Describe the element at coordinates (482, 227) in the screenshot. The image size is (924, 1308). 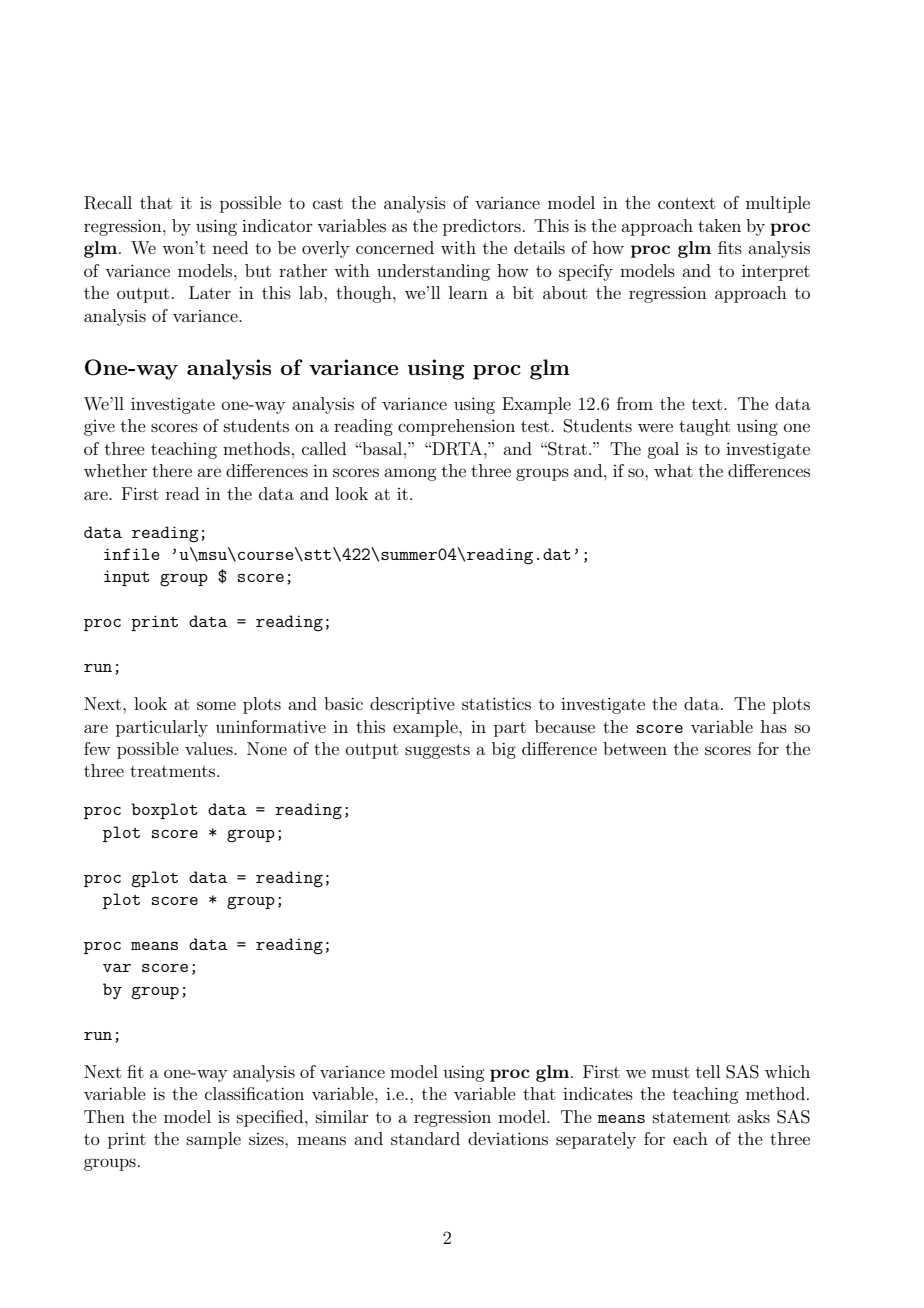
I see `predictors` at that location.
